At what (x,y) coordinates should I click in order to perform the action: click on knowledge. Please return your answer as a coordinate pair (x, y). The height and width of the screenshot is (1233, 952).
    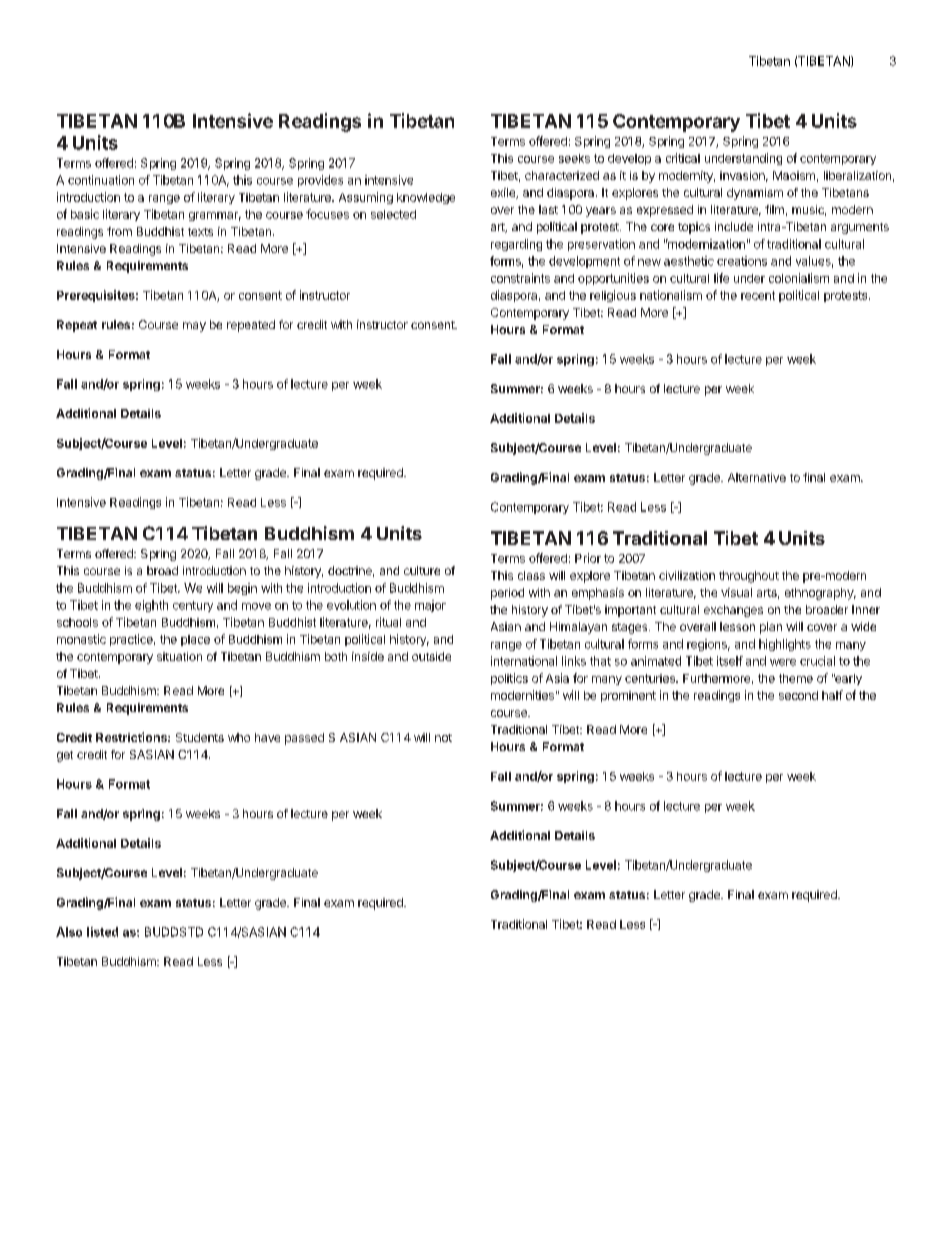
    Looking at the image, I should click on (426, 198).
